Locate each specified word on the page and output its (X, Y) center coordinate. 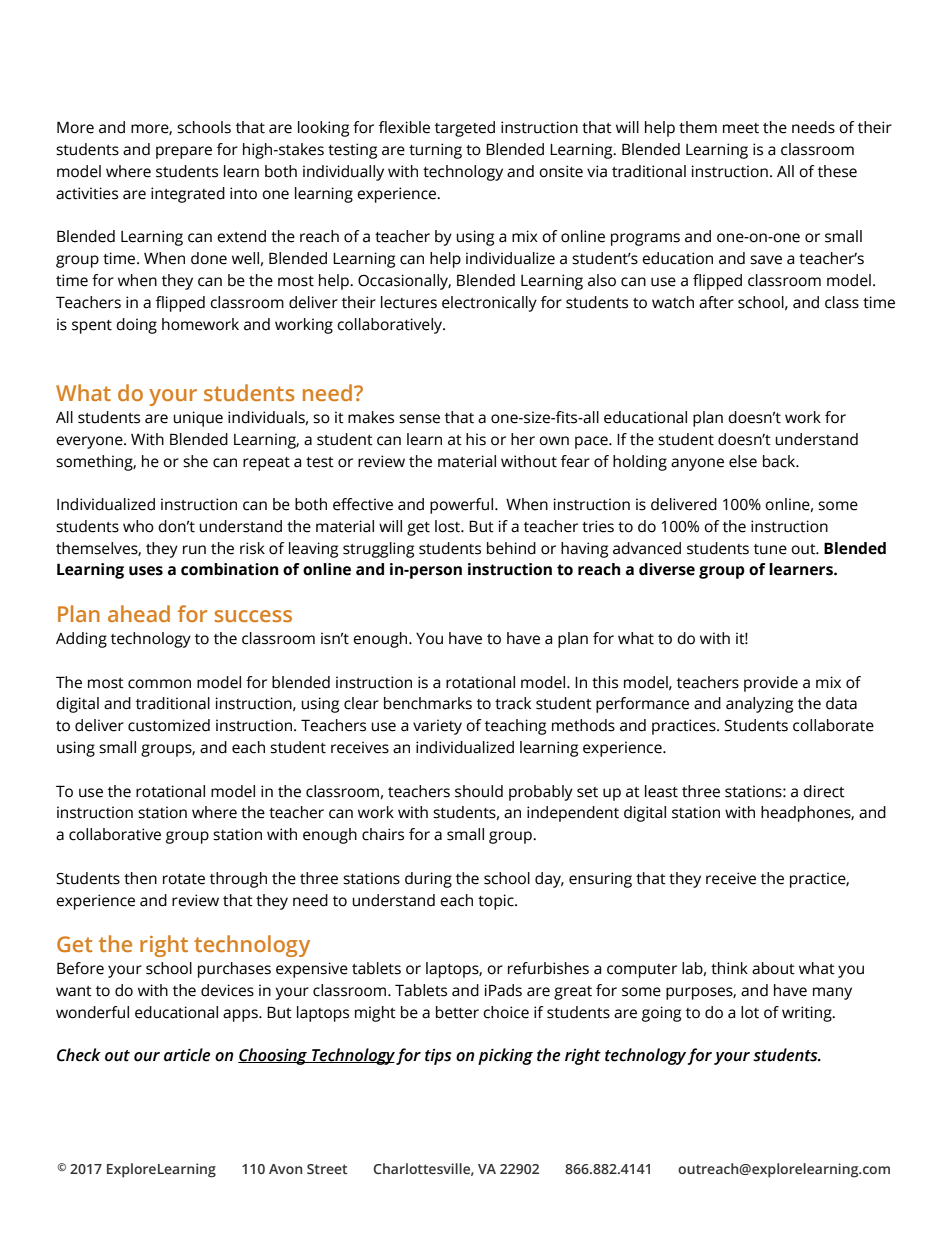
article (187, 1055)
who (138, 526)
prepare (184, 152)
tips (438, 1057)
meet (741, 128)
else (743, 461)
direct (824, 791)
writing (808, 1014)
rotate (184, 879)
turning (435, 151)
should (479, 791)
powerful (463, 506)
